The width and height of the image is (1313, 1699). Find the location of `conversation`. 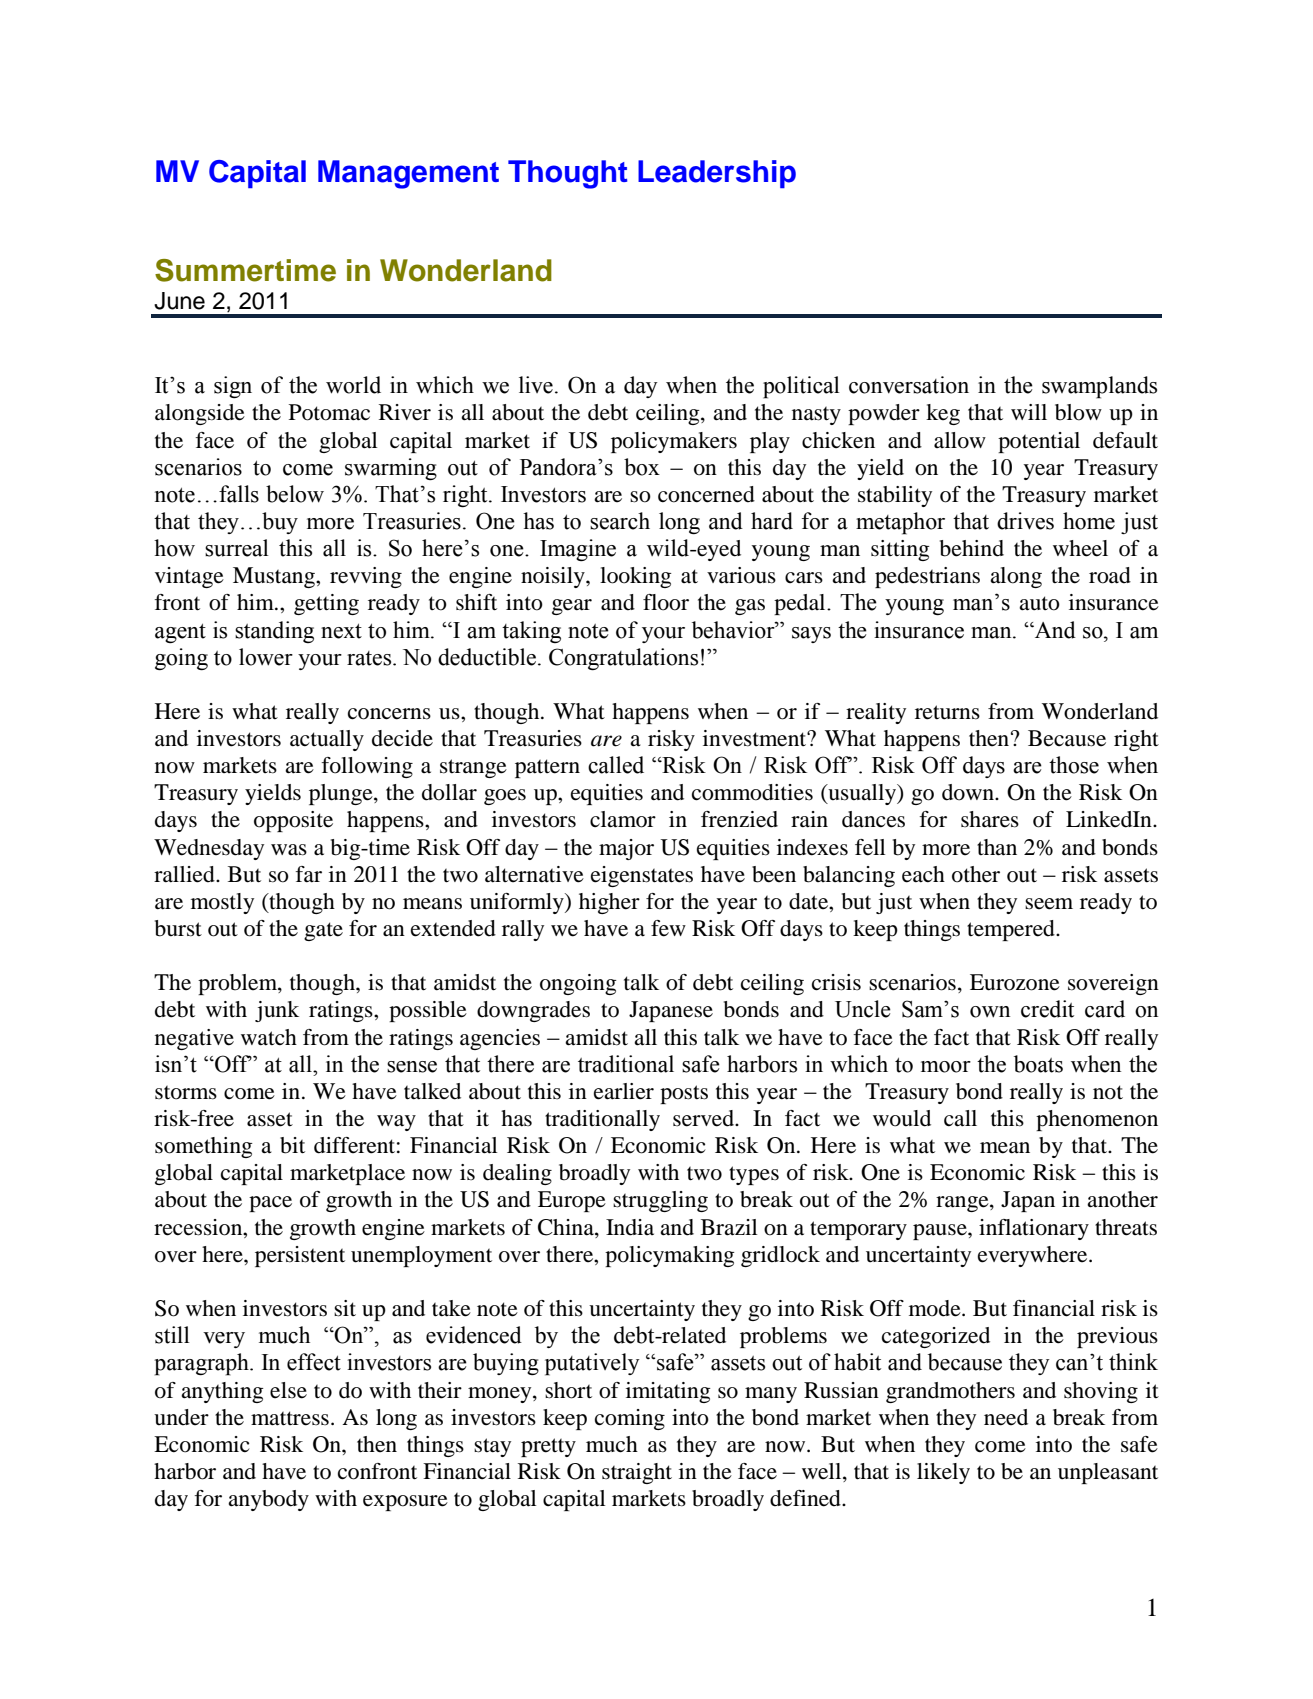

conversation is located at coordinates (909, 385).
